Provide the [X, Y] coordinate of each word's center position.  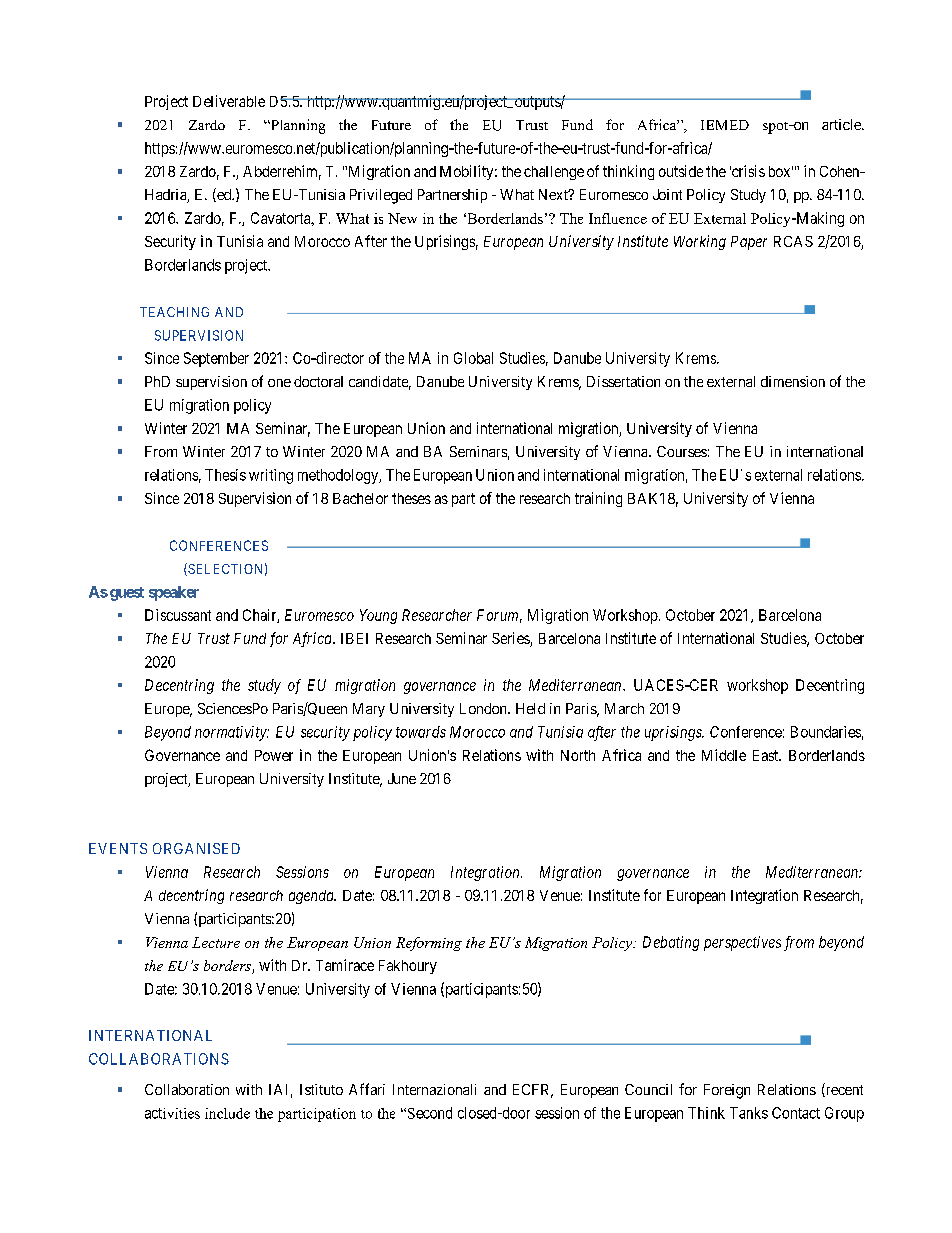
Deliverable [229, 101]
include [227, 1113]
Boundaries [826, 732]
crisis [747, 171]
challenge [554, 173]
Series [511, 639]
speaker [174, 593]
